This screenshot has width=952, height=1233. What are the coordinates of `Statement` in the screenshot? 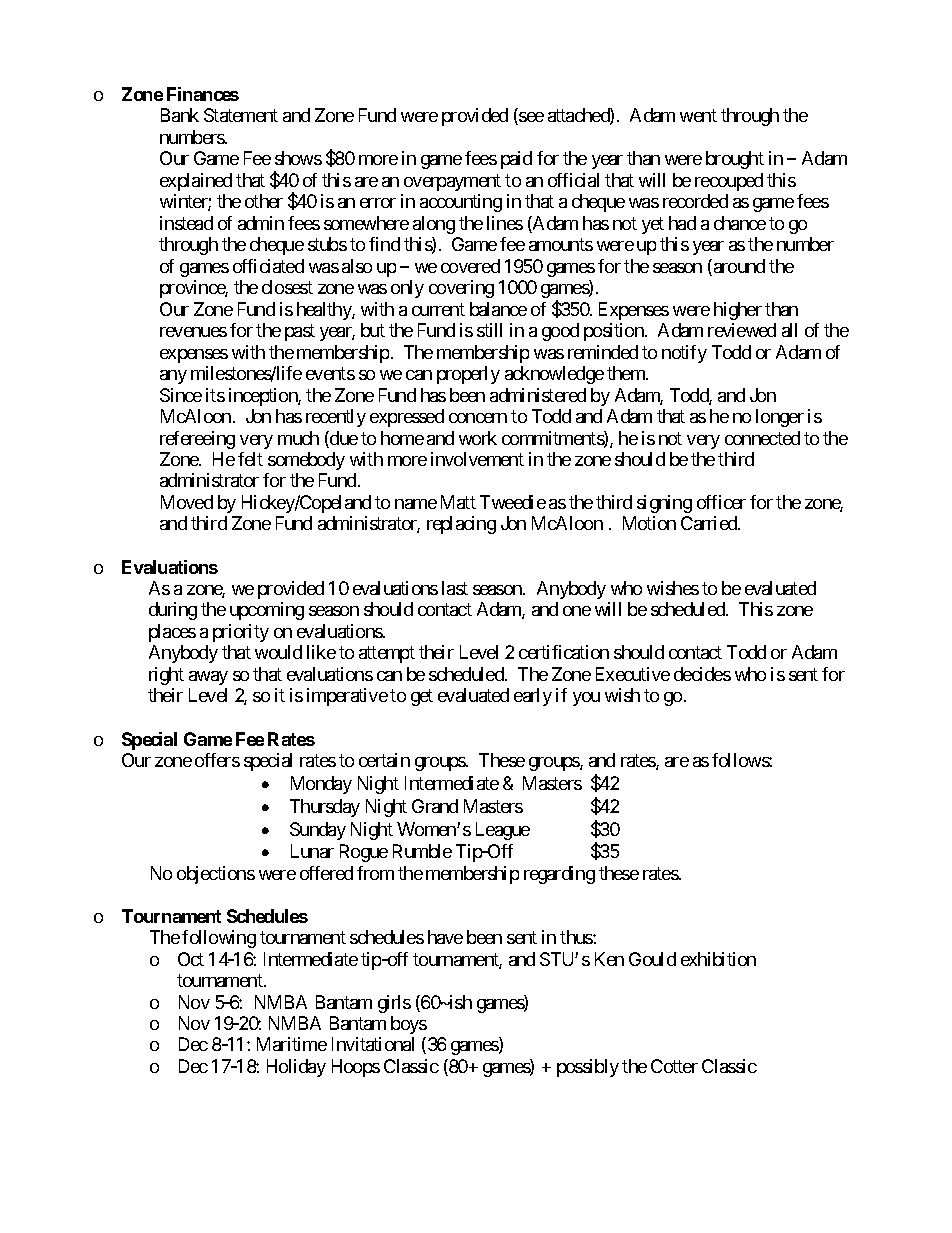 It's located at (241, 115).
